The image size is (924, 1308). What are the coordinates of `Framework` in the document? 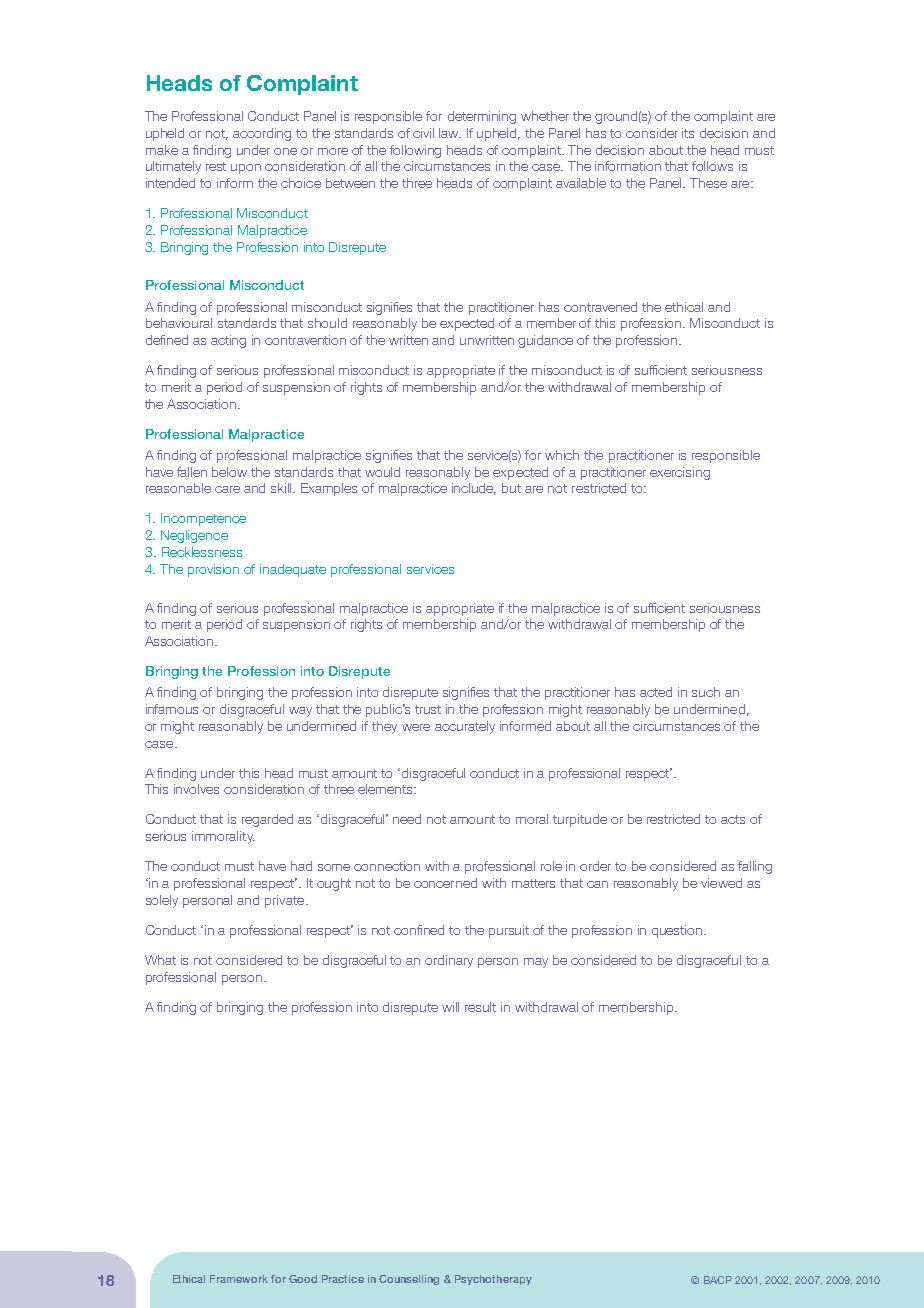 It's located at (239, 1279).
